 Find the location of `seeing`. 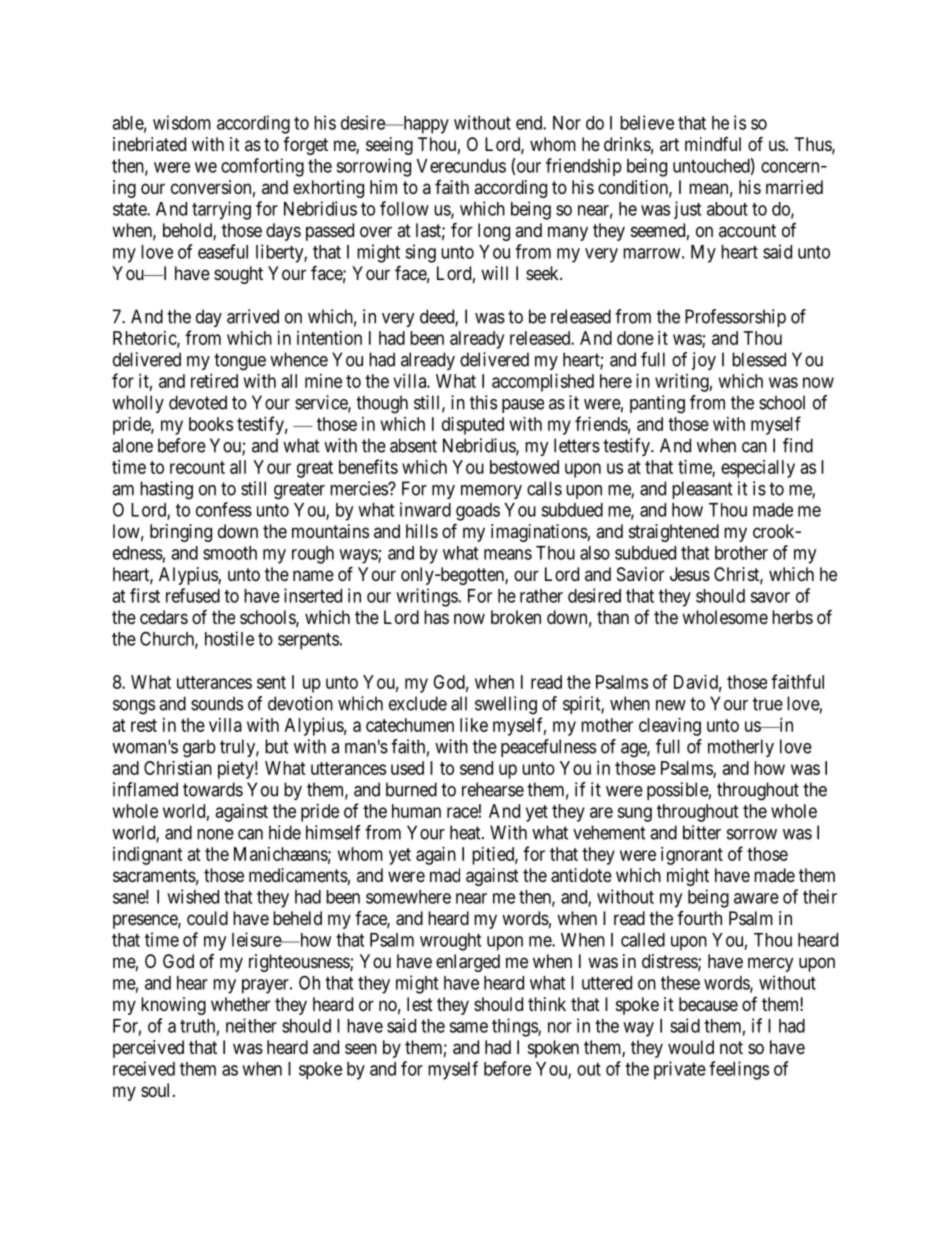

seeing is located at coordinates (389, 146).
